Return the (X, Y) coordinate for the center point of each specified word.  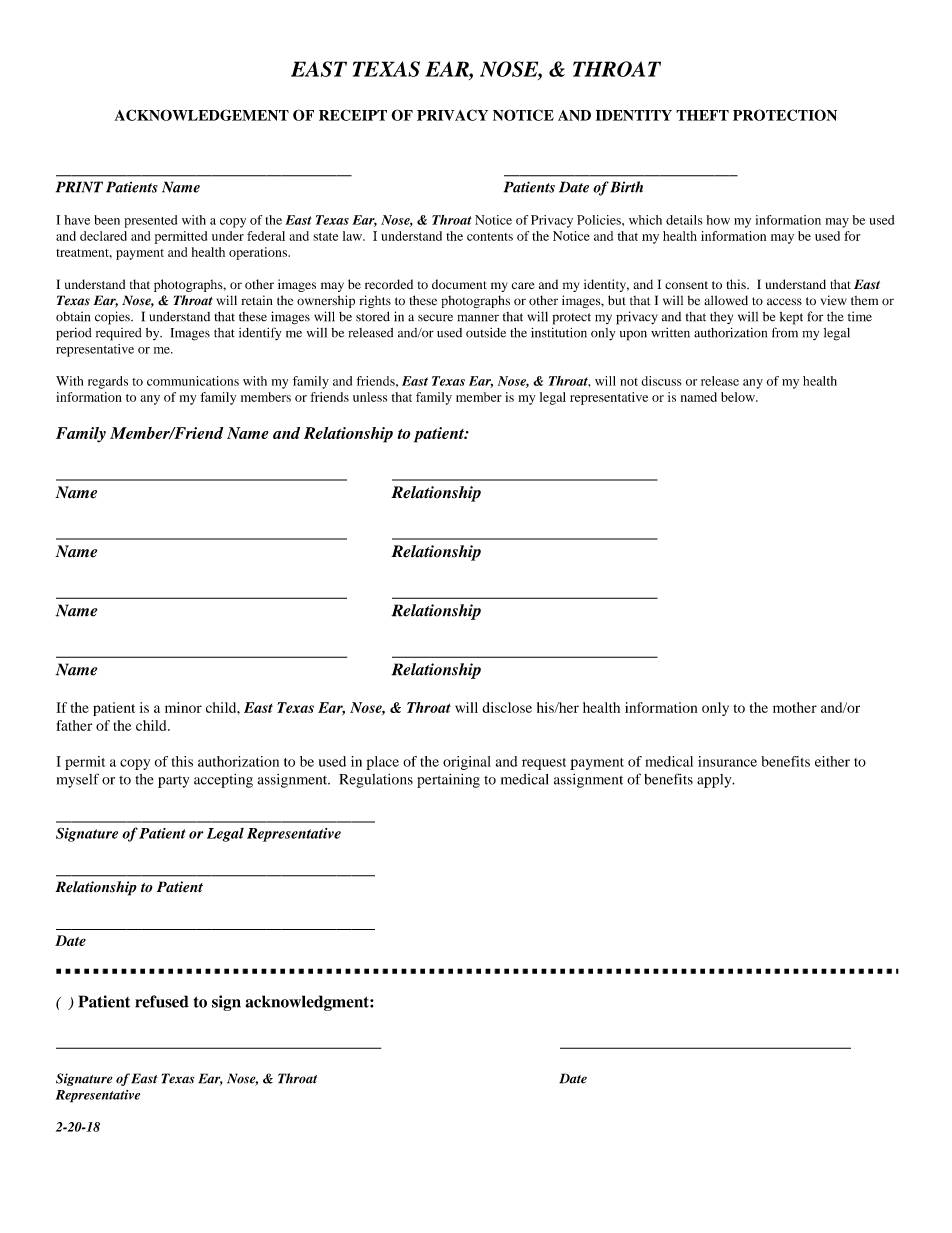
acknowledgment (308, 1003)
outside (486, 333)
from (785, 332)
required (119, 334)
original (467, 763)
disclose (507, 707)
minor (183, 707)
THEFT (702, 115)
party (173, 782)
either (832, 761)
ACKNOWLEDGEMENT (201, 115)
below (739, 397)
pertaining (448, 780)
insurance (727, 761)
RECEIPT (353, 115)
